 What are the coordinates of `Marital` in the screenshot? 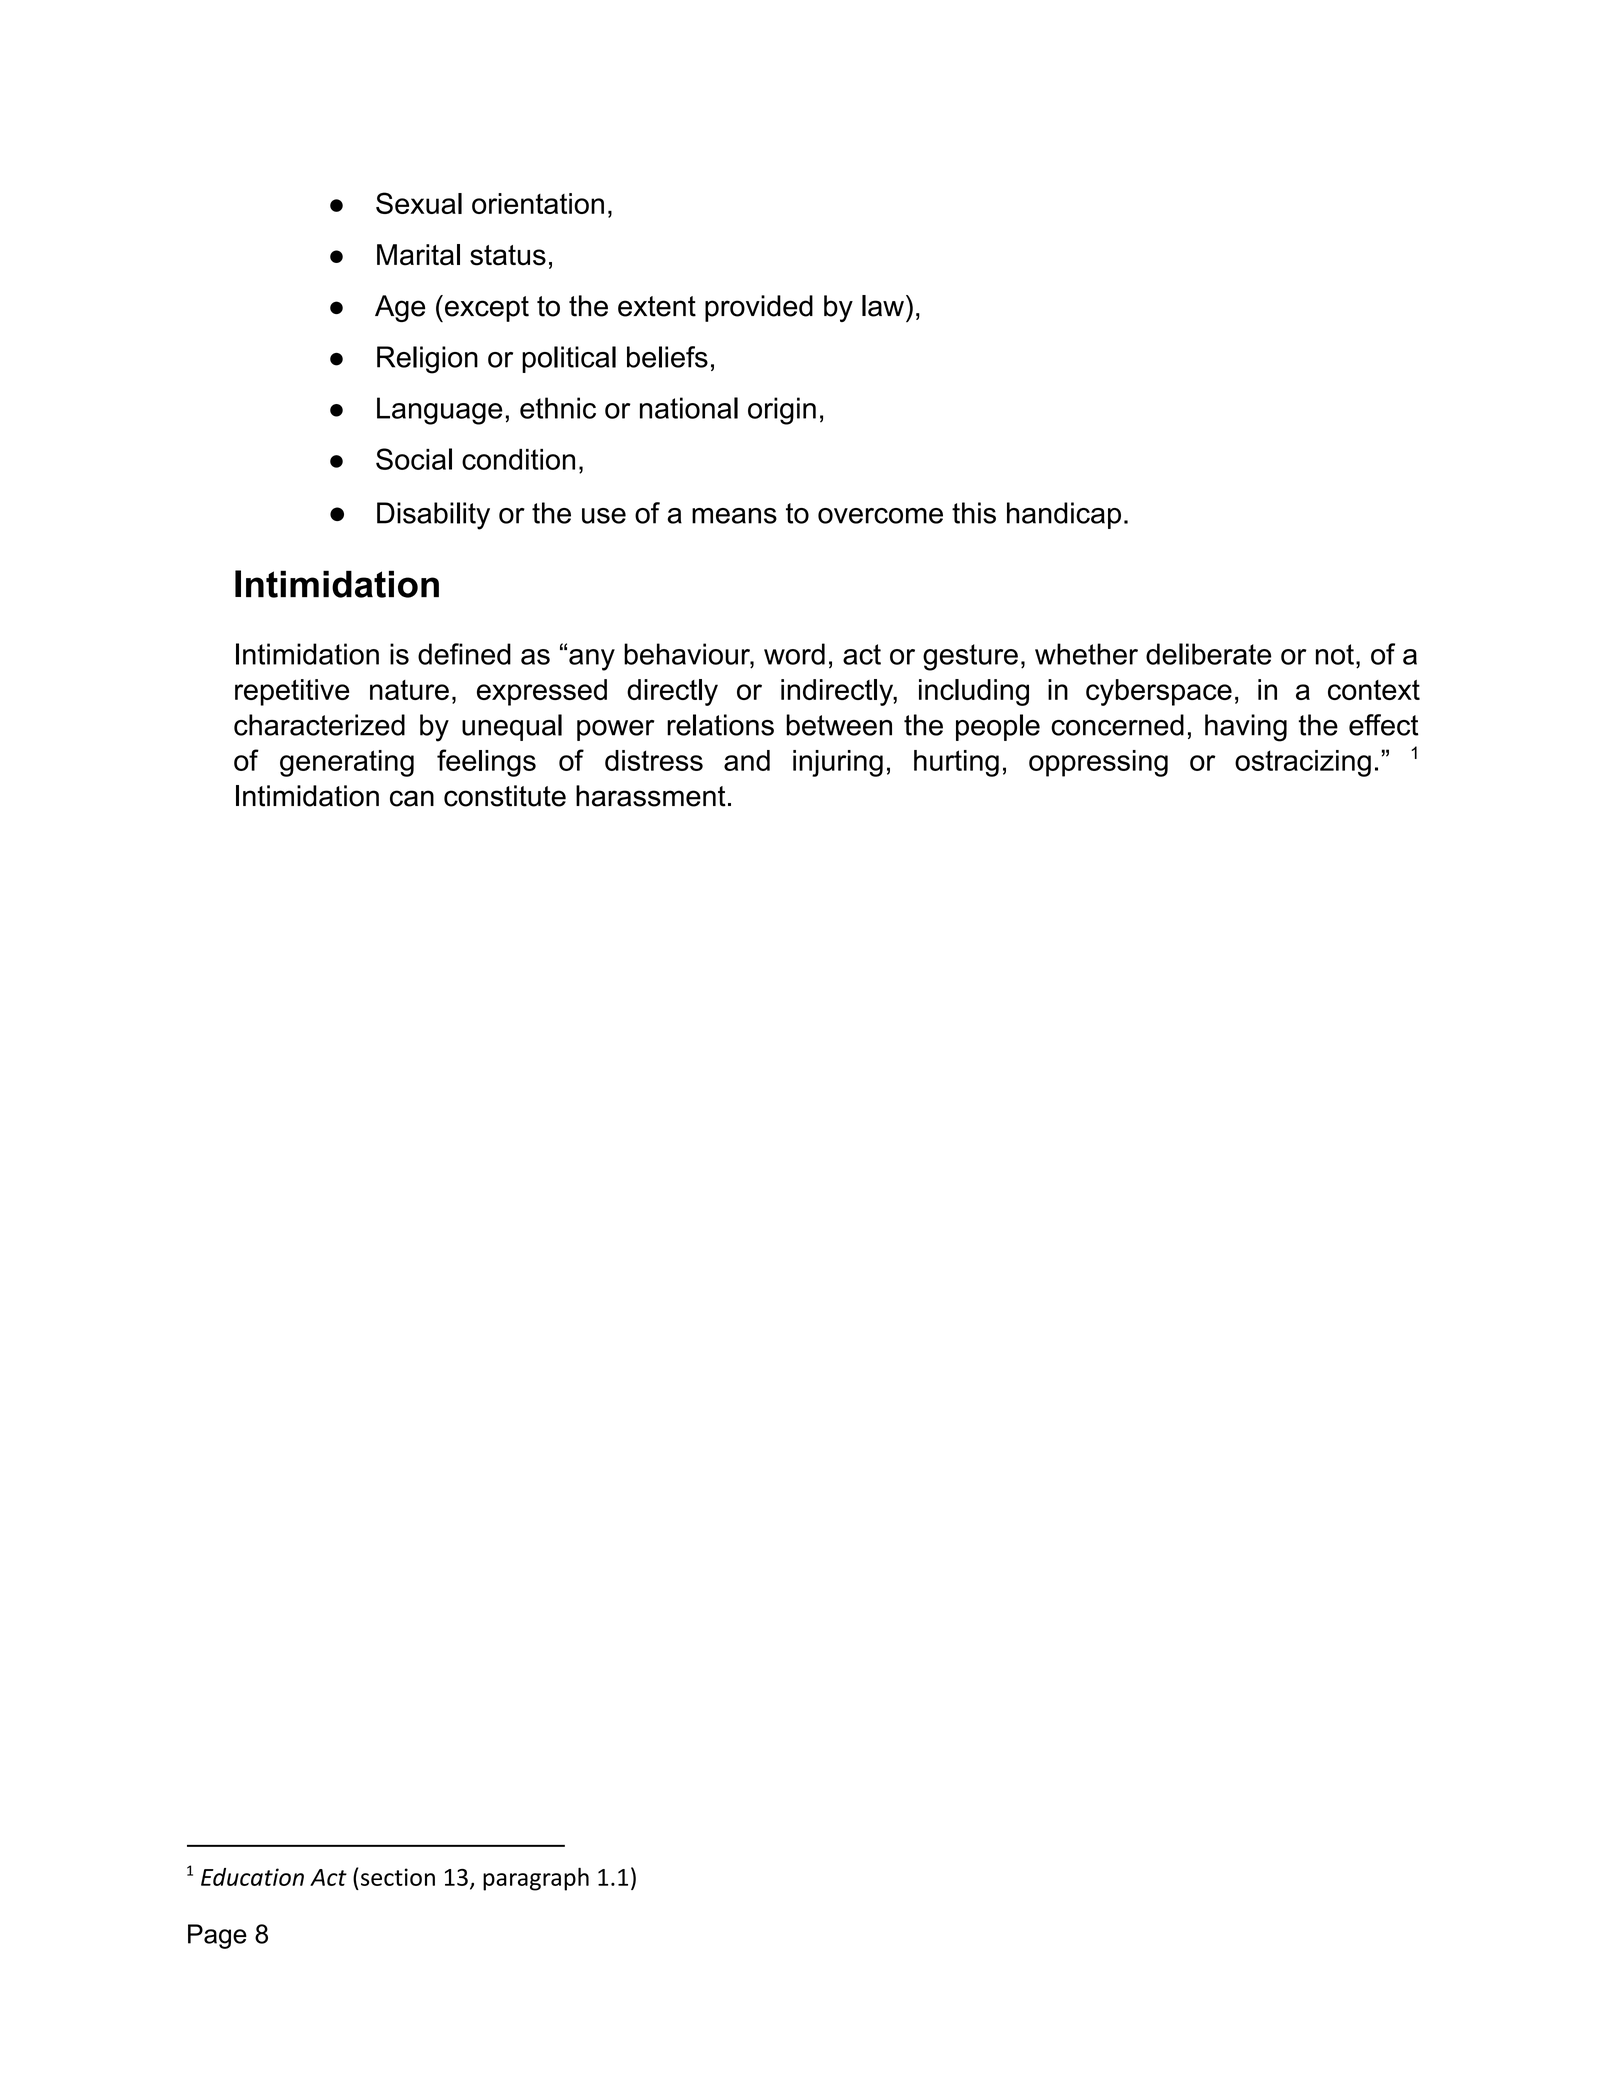 It's located at (418, 255).
